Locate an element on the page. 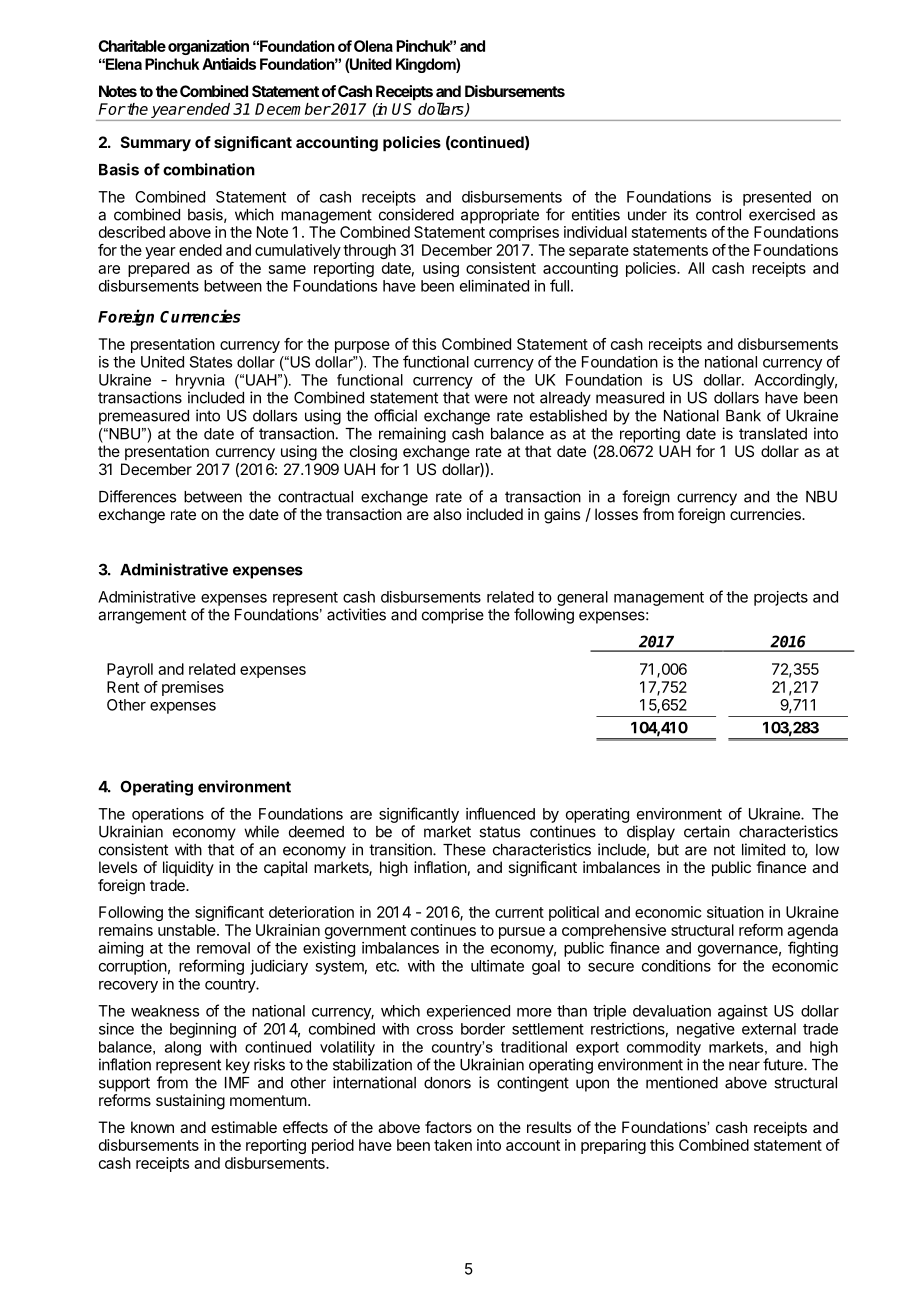  premises is located at coordinates (193, 688).
